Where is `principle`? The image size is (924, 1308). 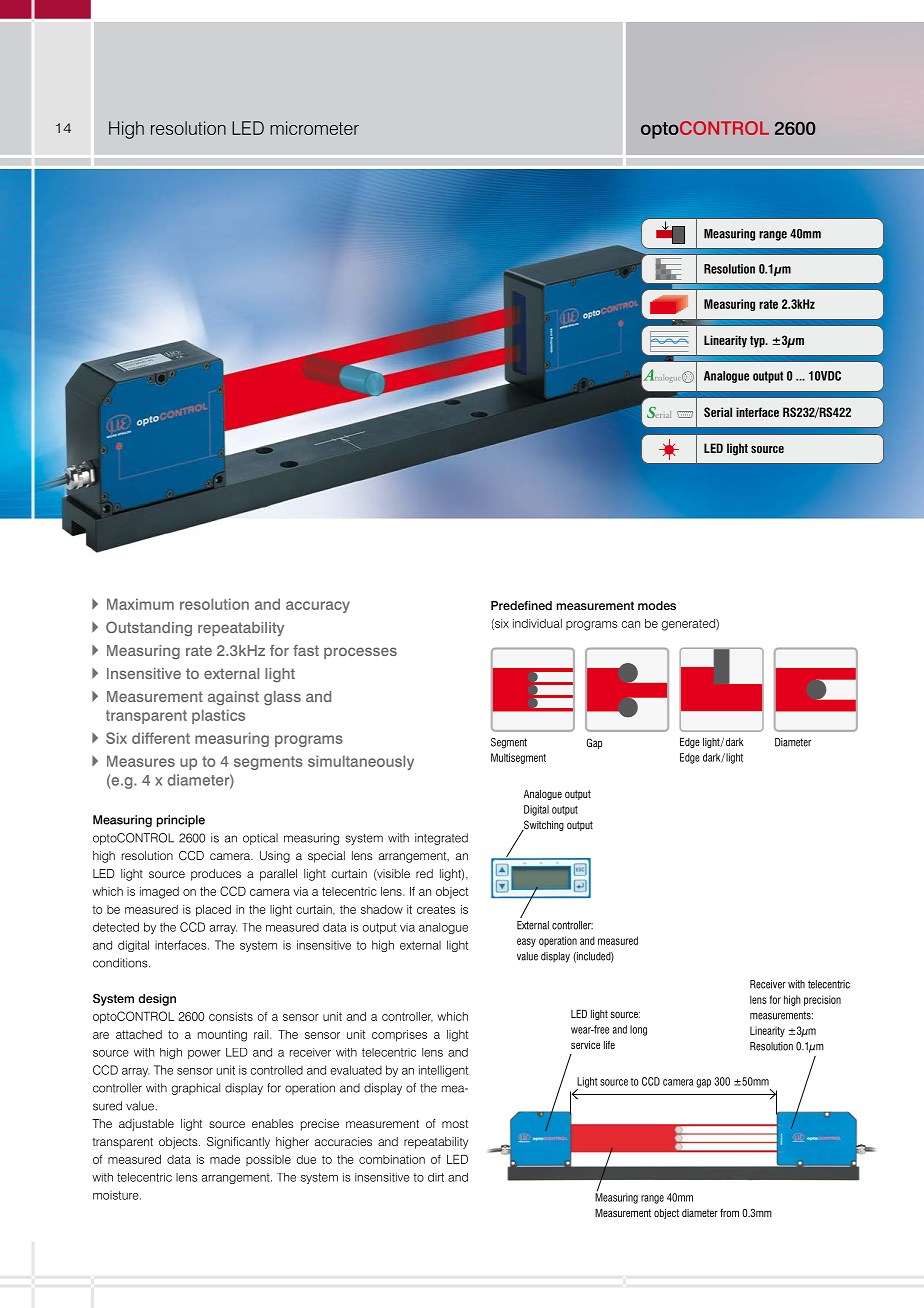
principle is located at coordinates (181, 821).
